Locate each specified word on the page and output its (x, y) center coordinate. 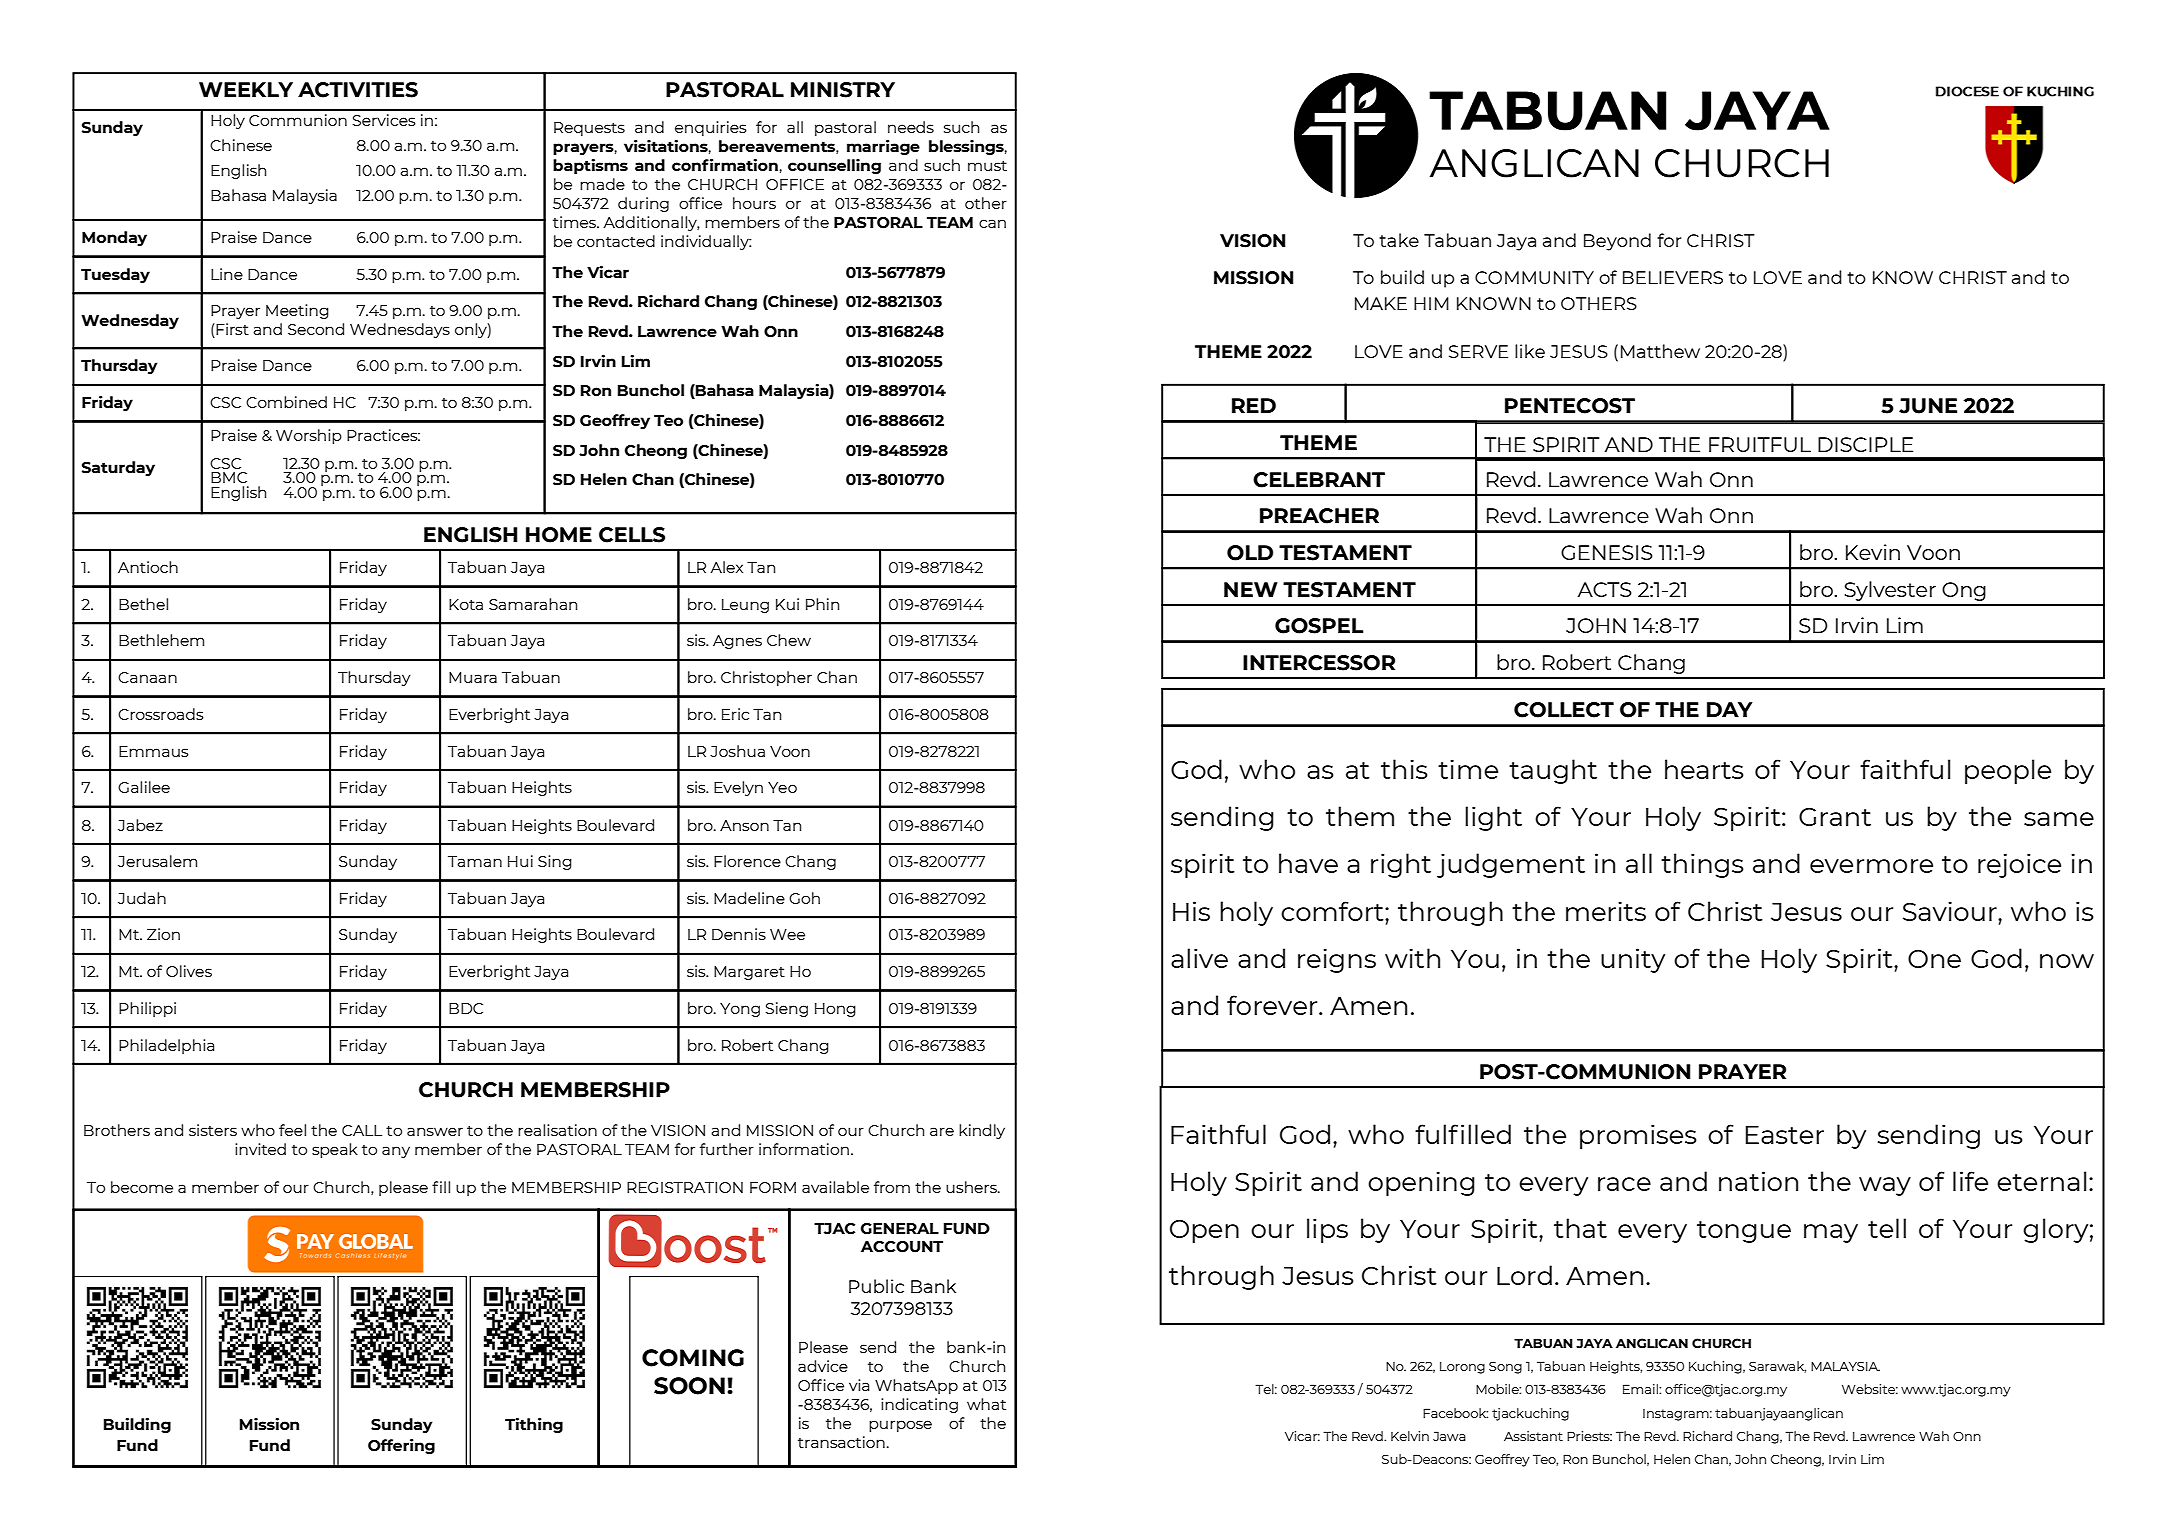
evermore (1871, 866)
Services (384, 120)
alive (1199, 958)
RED (1254, 405)
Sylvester (1890, 591)
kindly (982, 1131)
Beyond (1617, 242)
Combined (286, 402)
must (987, 166)
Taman (475, 861)
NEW (1251, 589)
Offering (401, 1446)
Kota (466, 604)
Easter (1785, 1135)
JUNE (1928, 406)
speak (335, 1150)
